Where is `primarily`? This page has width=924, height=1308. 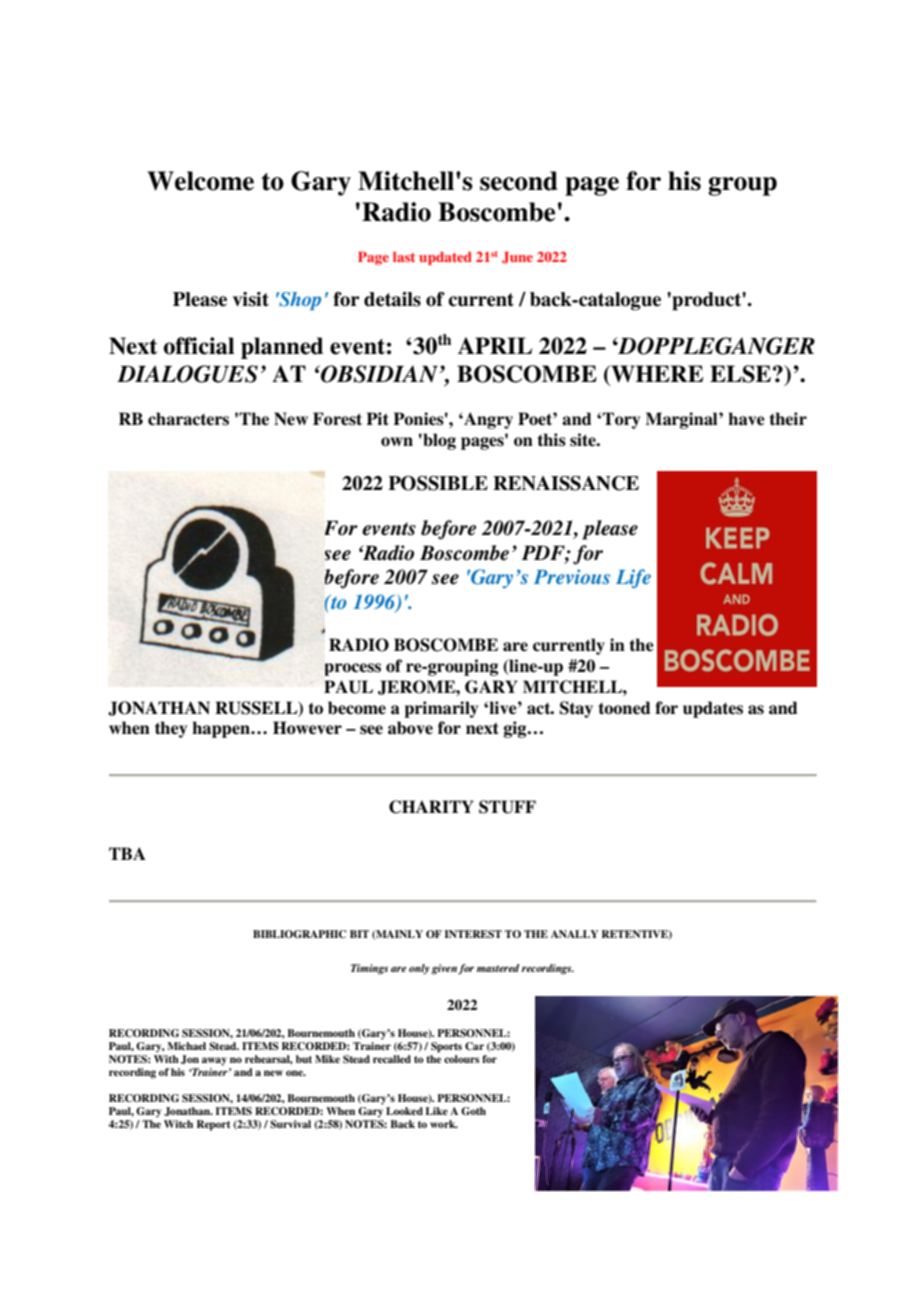
primarily is located at coordinates (441, 709).
